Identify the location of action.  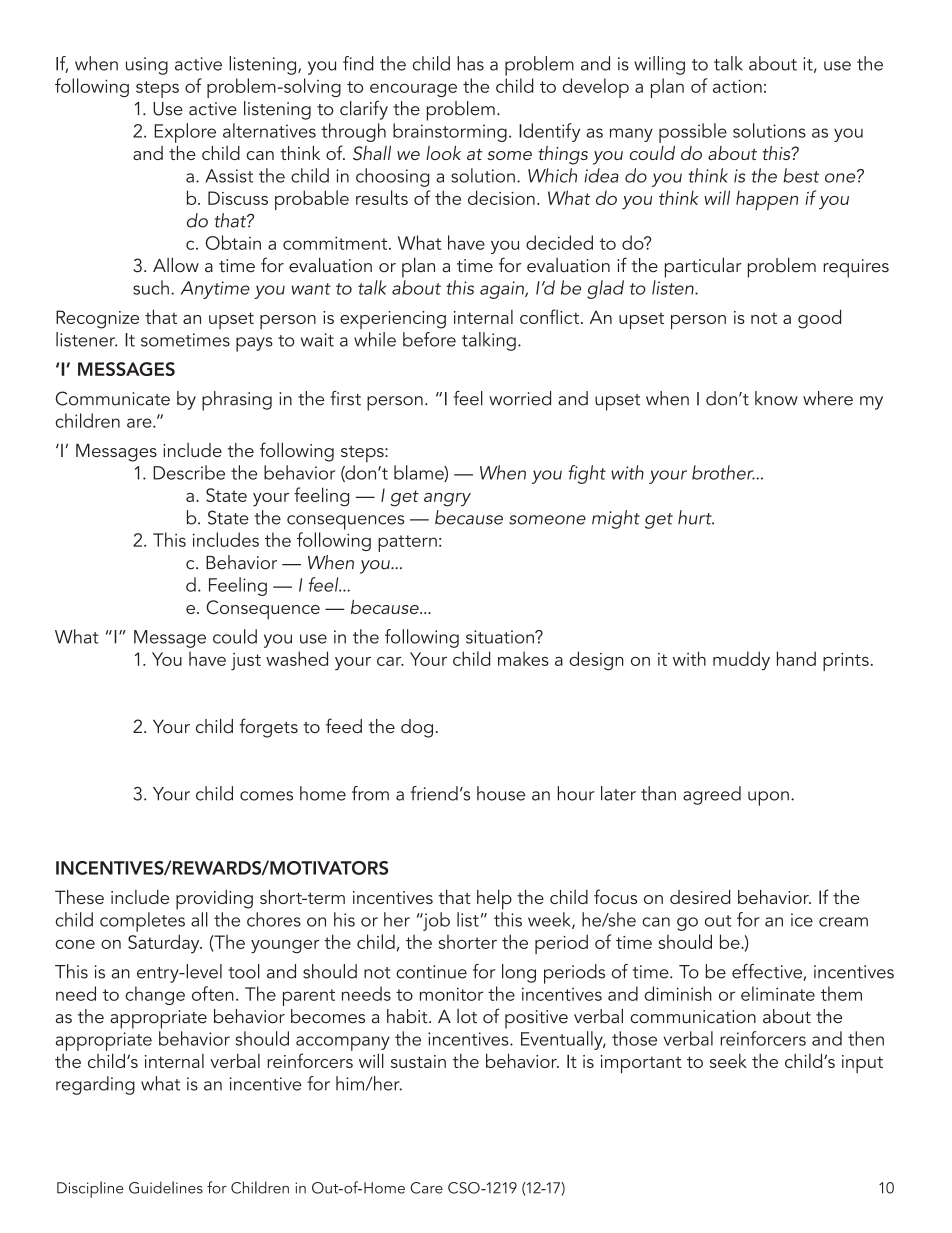
(737, 86).
